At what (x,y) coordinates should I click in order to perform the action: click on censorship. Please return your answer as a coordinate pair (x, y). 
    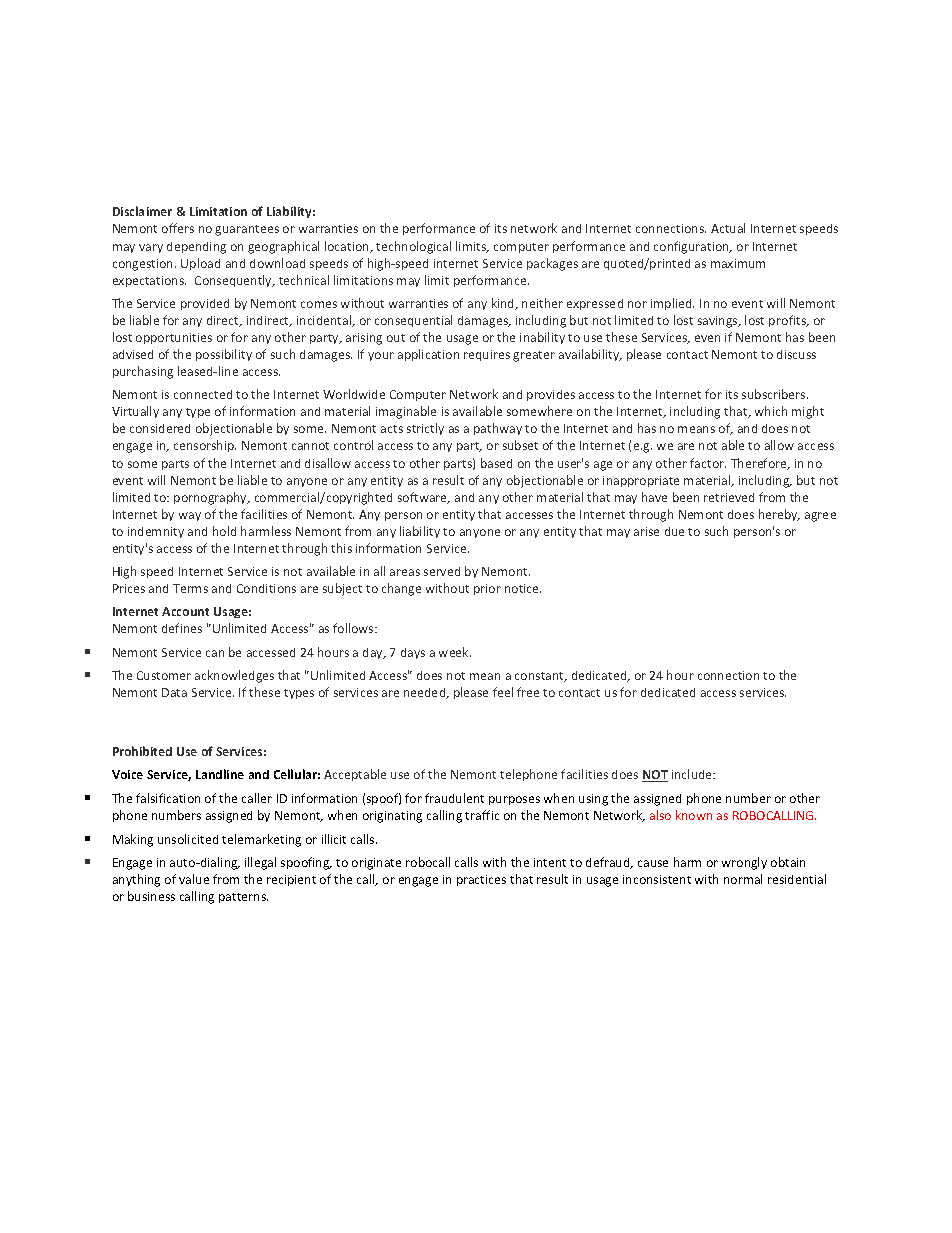
    Looking at the image, I should click on (205, 446).
